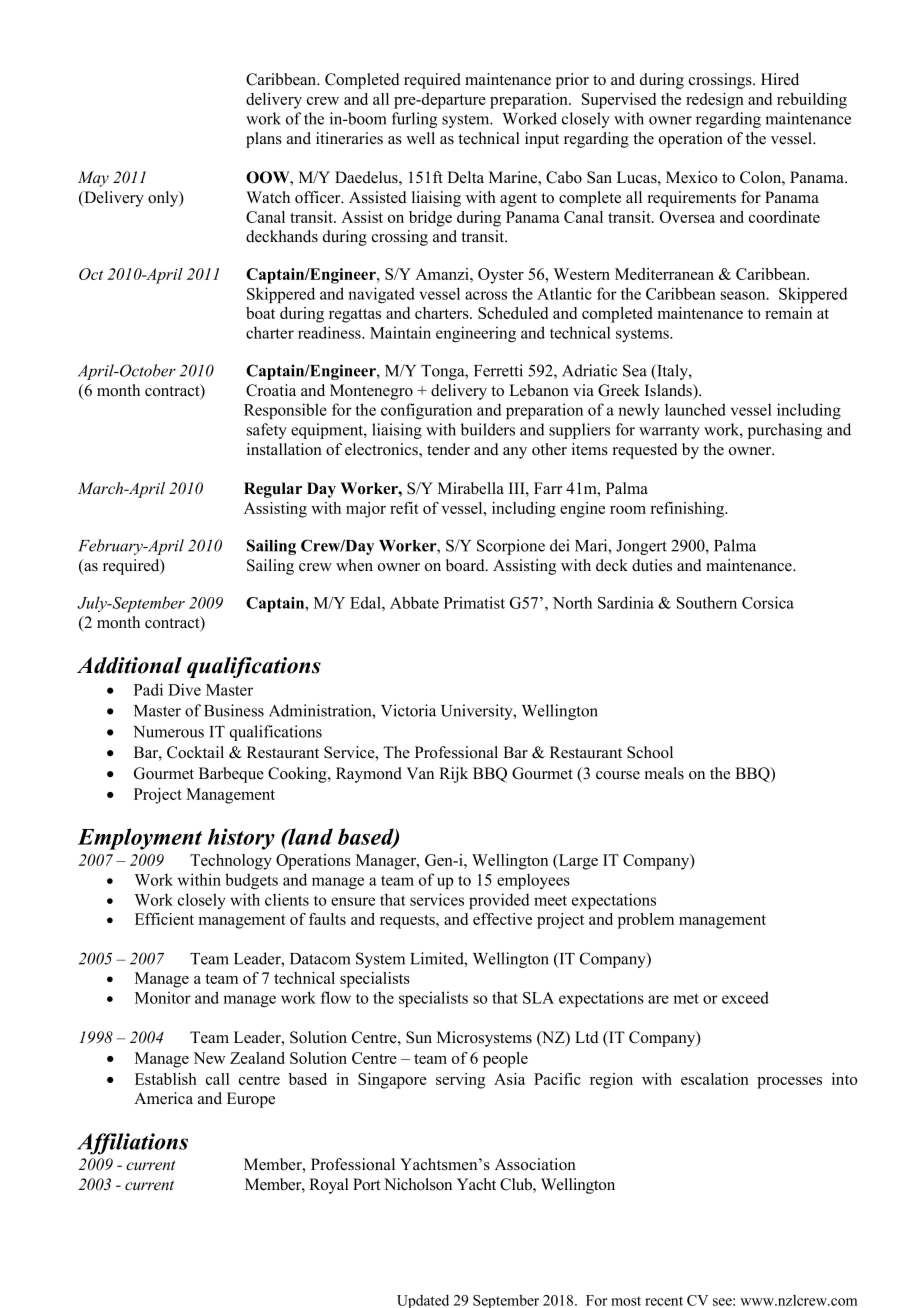 This page has height=1308, width=924. Describe the element at coordinates (745, 997) in the page. I see `exceed` at that location.
